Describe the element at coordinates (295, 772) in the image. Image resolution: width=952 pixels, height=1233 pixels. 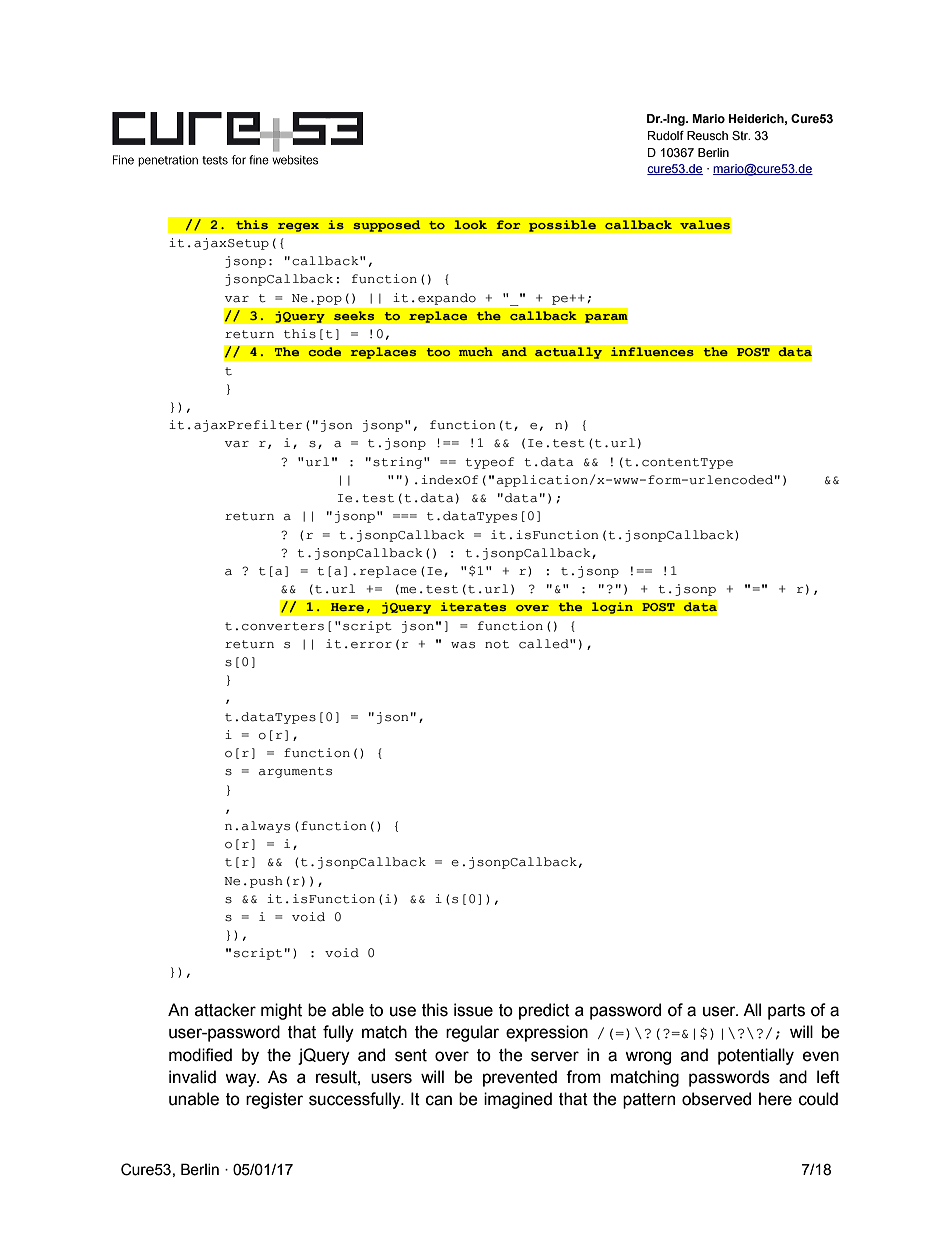
I see `arguments` at that location.
